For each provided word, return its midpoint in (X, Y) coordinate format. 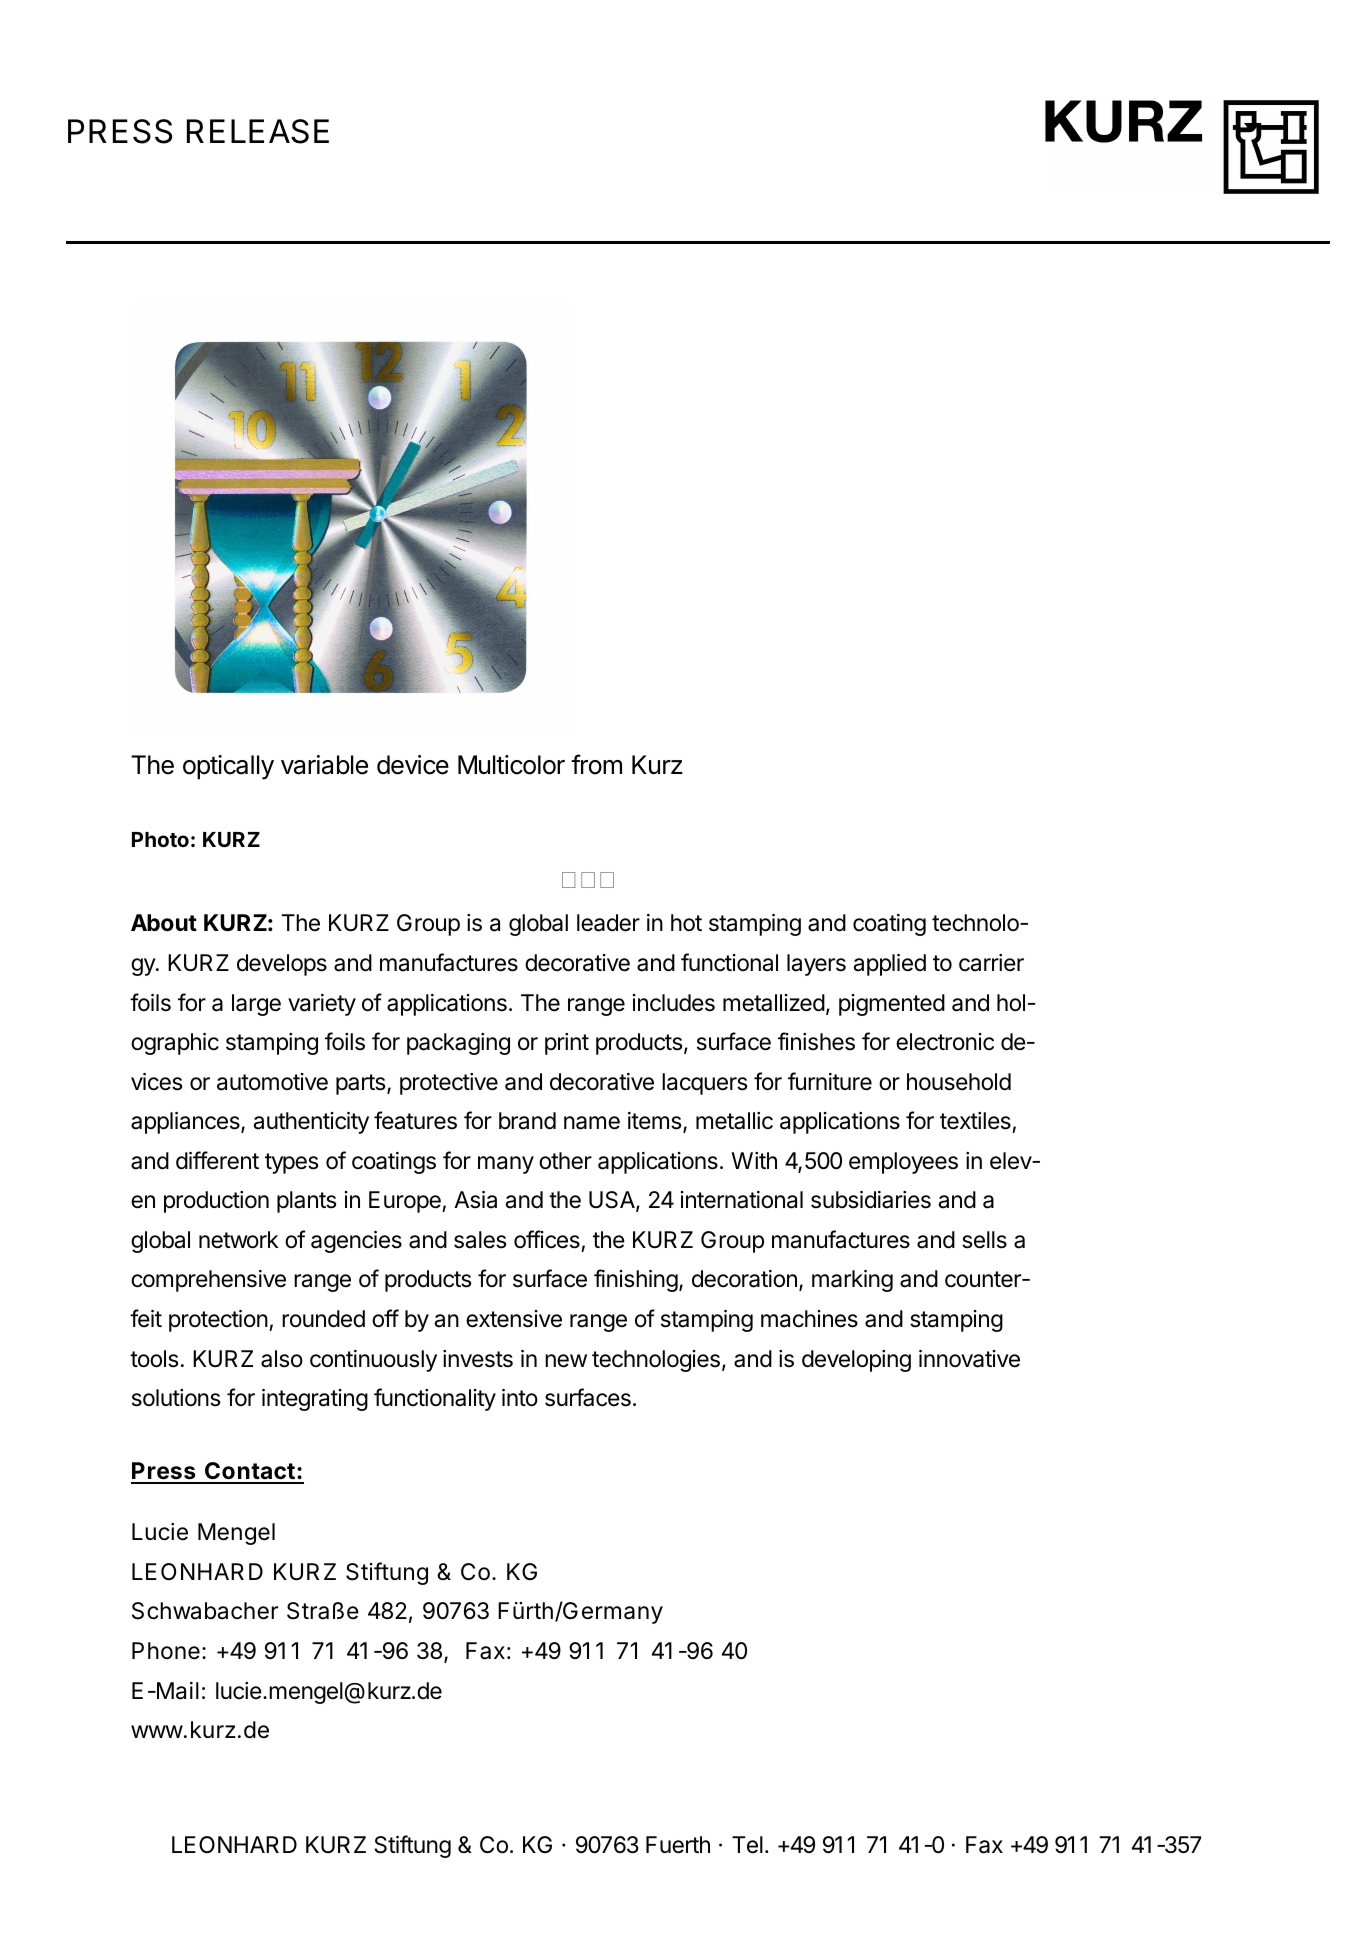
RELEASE (258, 131)
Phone (166, 1651)
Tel (747, 1845)
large (256, 1005)
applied (890, 965)
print (567, 1044)
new (566, 1361)
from (596, 764)
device (413, 765)
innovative (969, 1359)
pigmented (892, 1005)
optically (228, 767)
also (282, 1359)
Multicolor (511, 765)
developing (856, 1361)
